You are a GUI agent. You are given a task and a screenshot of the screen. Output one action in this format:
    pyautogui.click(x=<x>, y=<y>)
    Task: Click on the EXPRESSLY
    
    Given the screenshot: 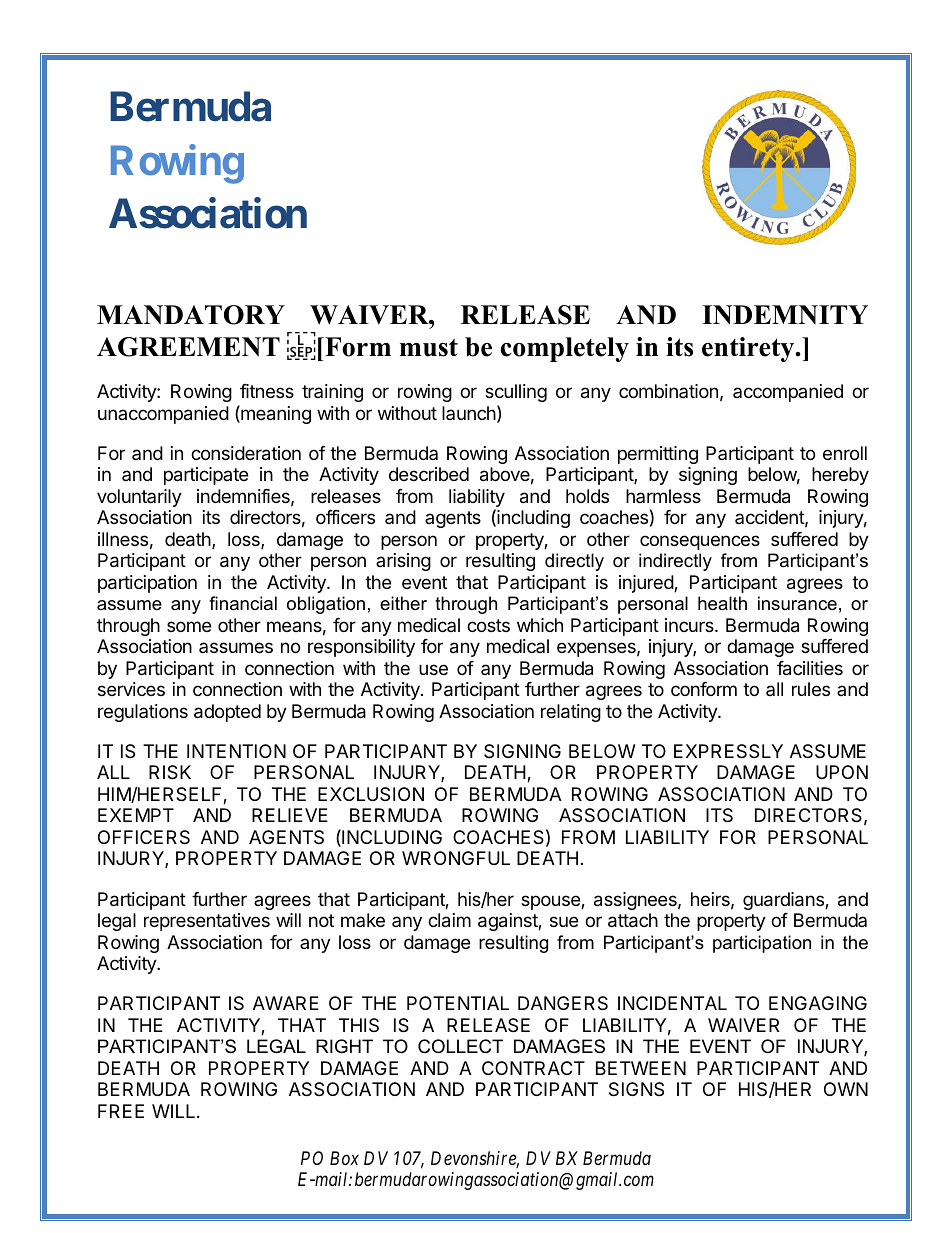 What is the action you would take?
    pyautogui.click(x=728, y=751)
